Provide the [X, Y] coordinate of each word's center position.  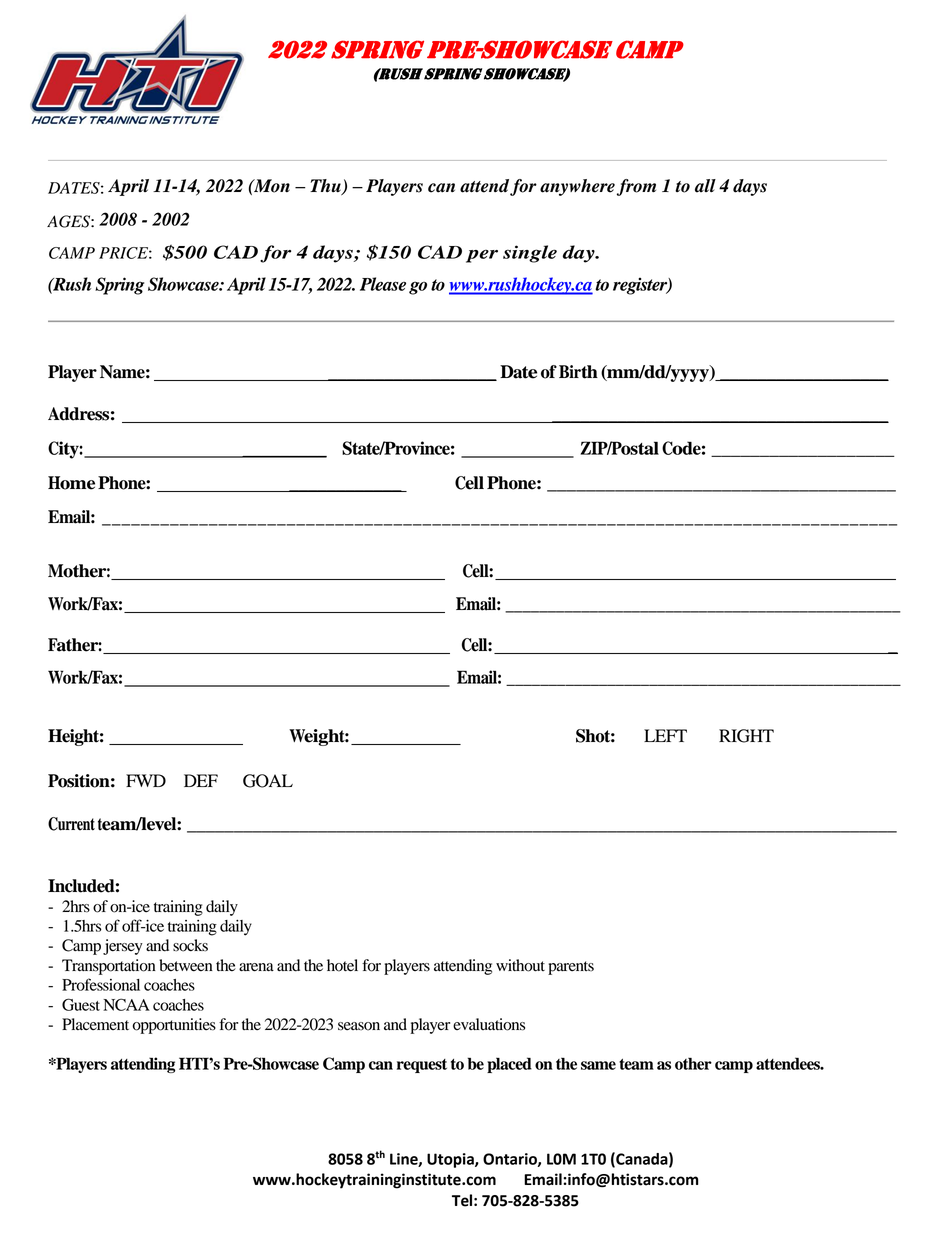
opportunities [174, 1026]
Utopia [451, 1160]
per [482, 256]
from [636, 187]
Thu [326, 187]
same [598, 1065]
